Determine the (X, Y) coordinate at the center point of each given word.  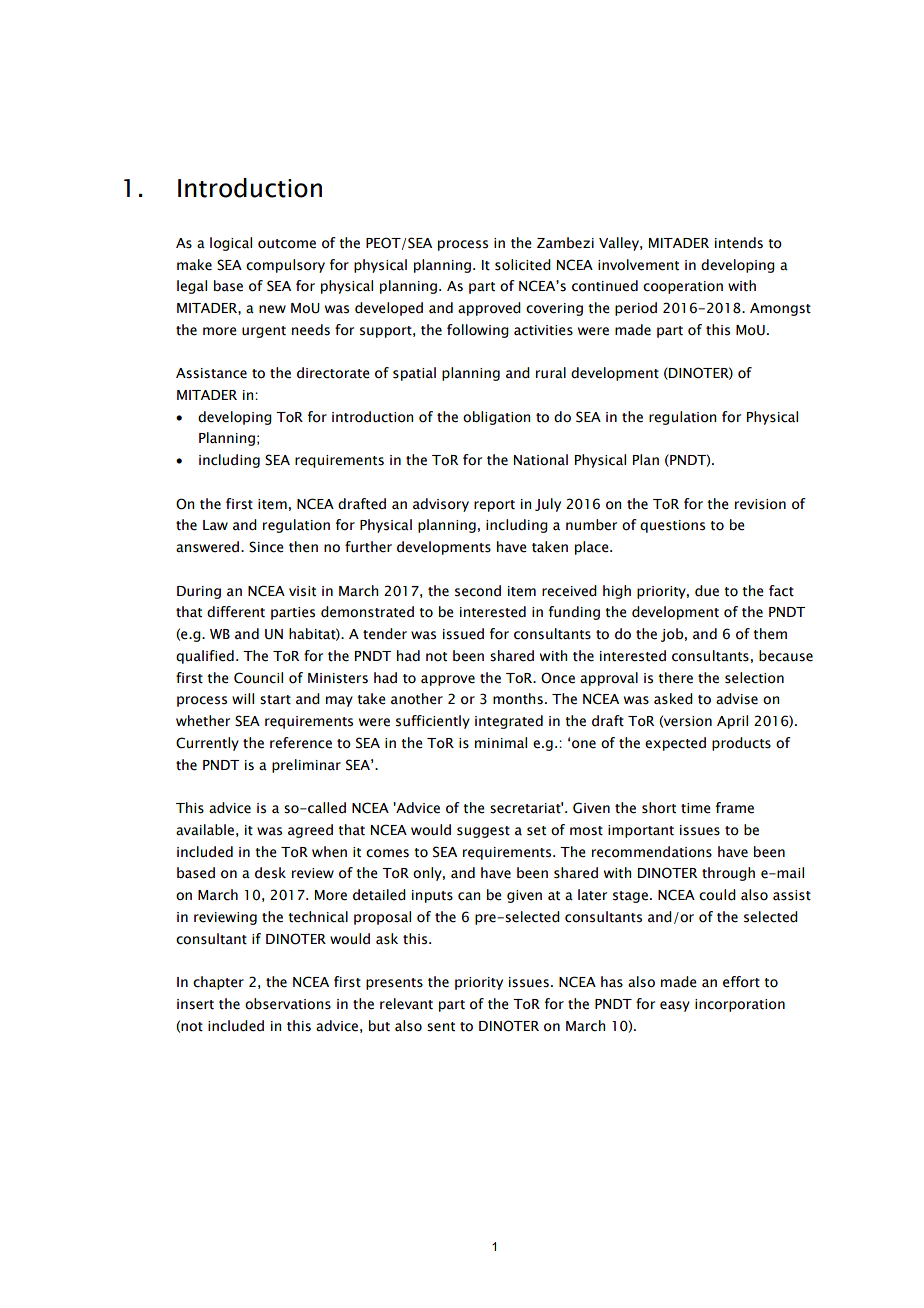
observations (288, 1004)
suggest (483, 832)
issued (463, 634)
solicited (523, 265)
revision (760, 504)
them (770, 634)
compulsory (285, 266)
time (696, 808)
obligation (496, 418)
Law (215, 525)
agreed (310, 831)
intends (739, 243)
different (236, 612)
